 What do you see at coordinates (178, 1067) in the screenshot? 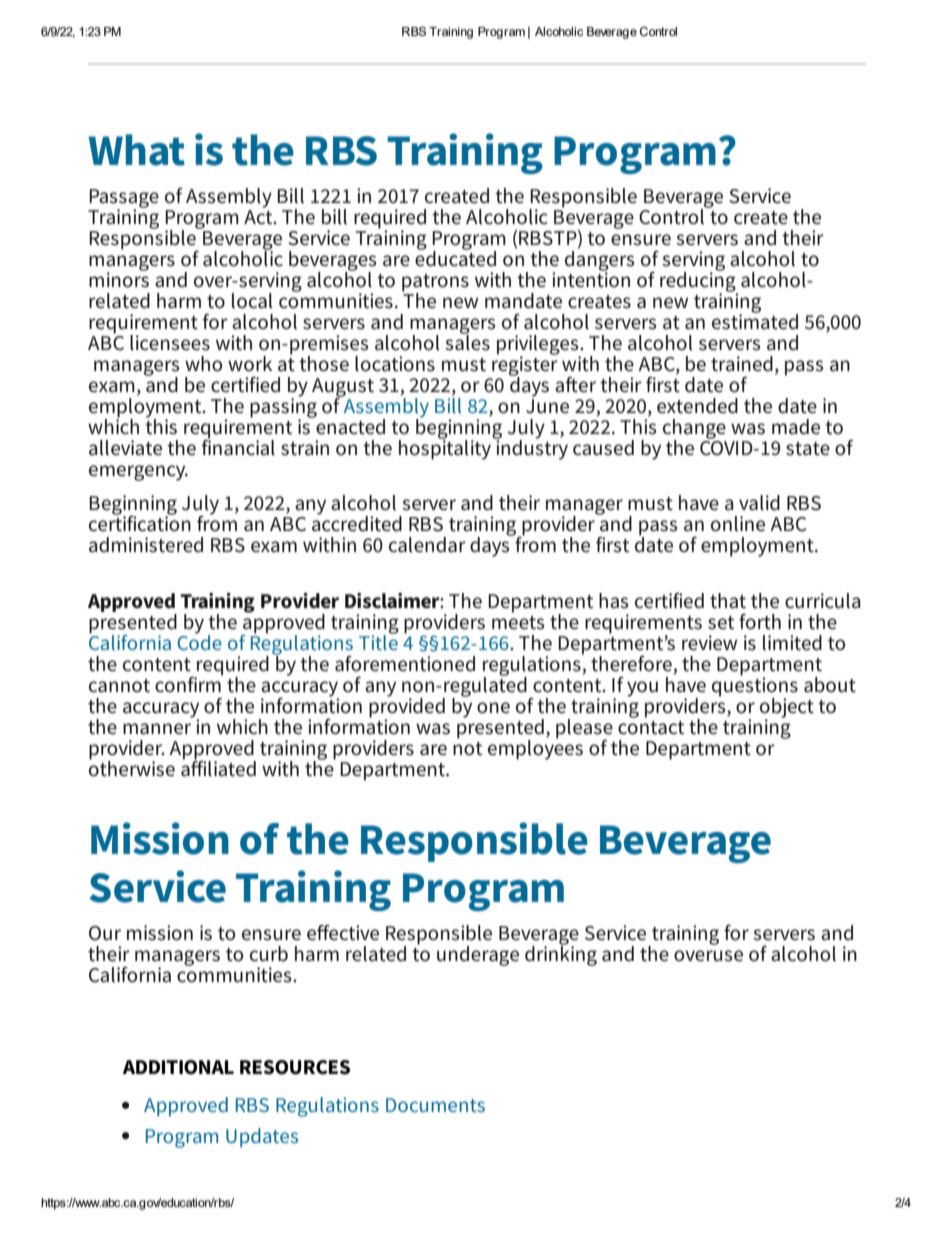
I see `ADDITIONAL` at bounding box center [178, 1067].
